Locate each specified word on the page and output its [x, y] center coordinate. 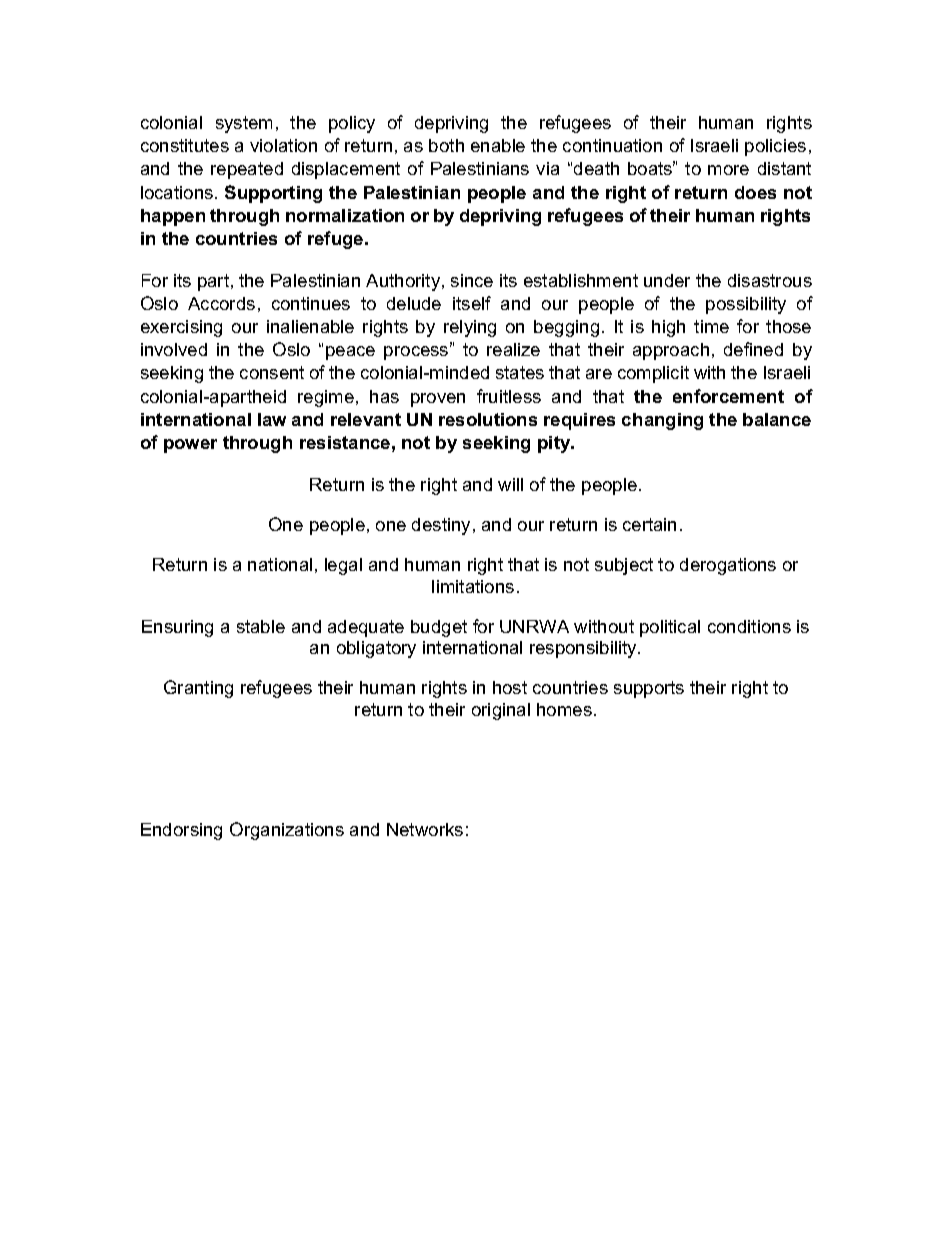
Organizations [287, 831]
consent [272, 372]
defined [753, 349]
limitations [473, 586]
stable [261, 626]
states [520, 372]
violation [283, 145]
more [728, 170]
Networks [425, 829]
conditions [749, 626]
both [446, 145]
